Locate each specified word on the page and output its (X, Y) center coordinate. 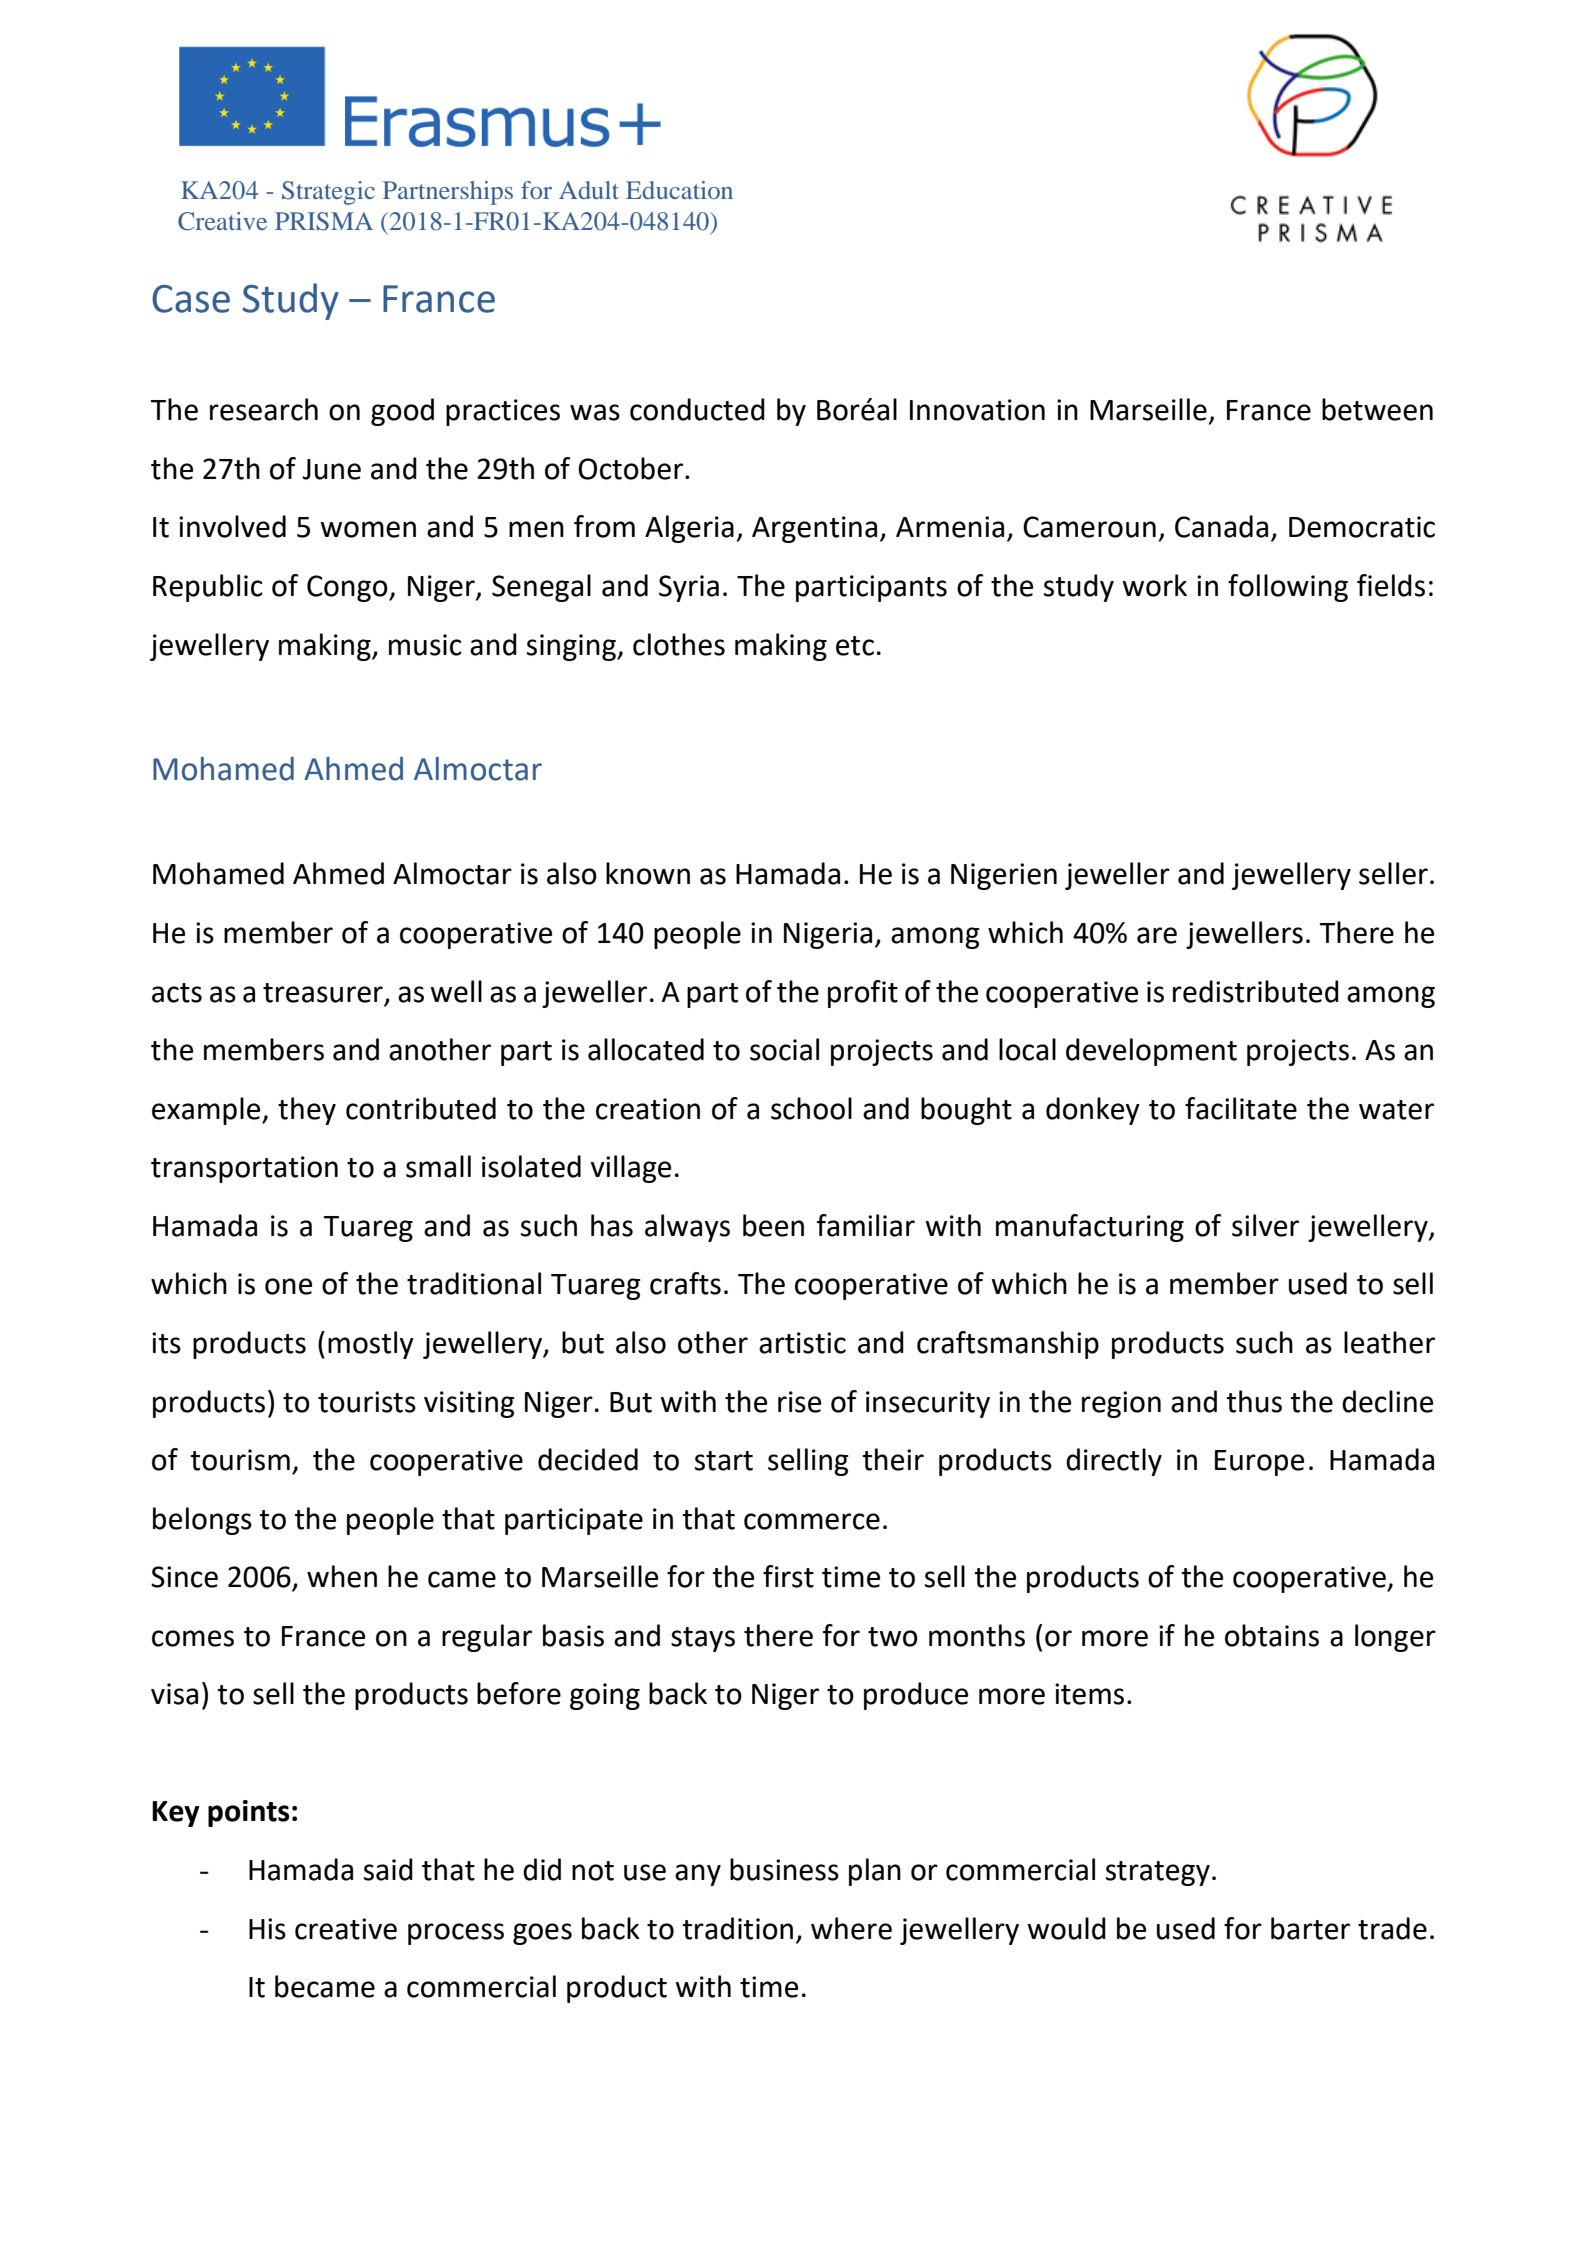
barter (1310, 1928)
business (784, 1869)
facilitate (1241, 1108)
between (1377, 409)
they (307, 1111)
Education (679, 190)
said (388, 1869)
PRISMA (324, 221)
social (784, 1049)
